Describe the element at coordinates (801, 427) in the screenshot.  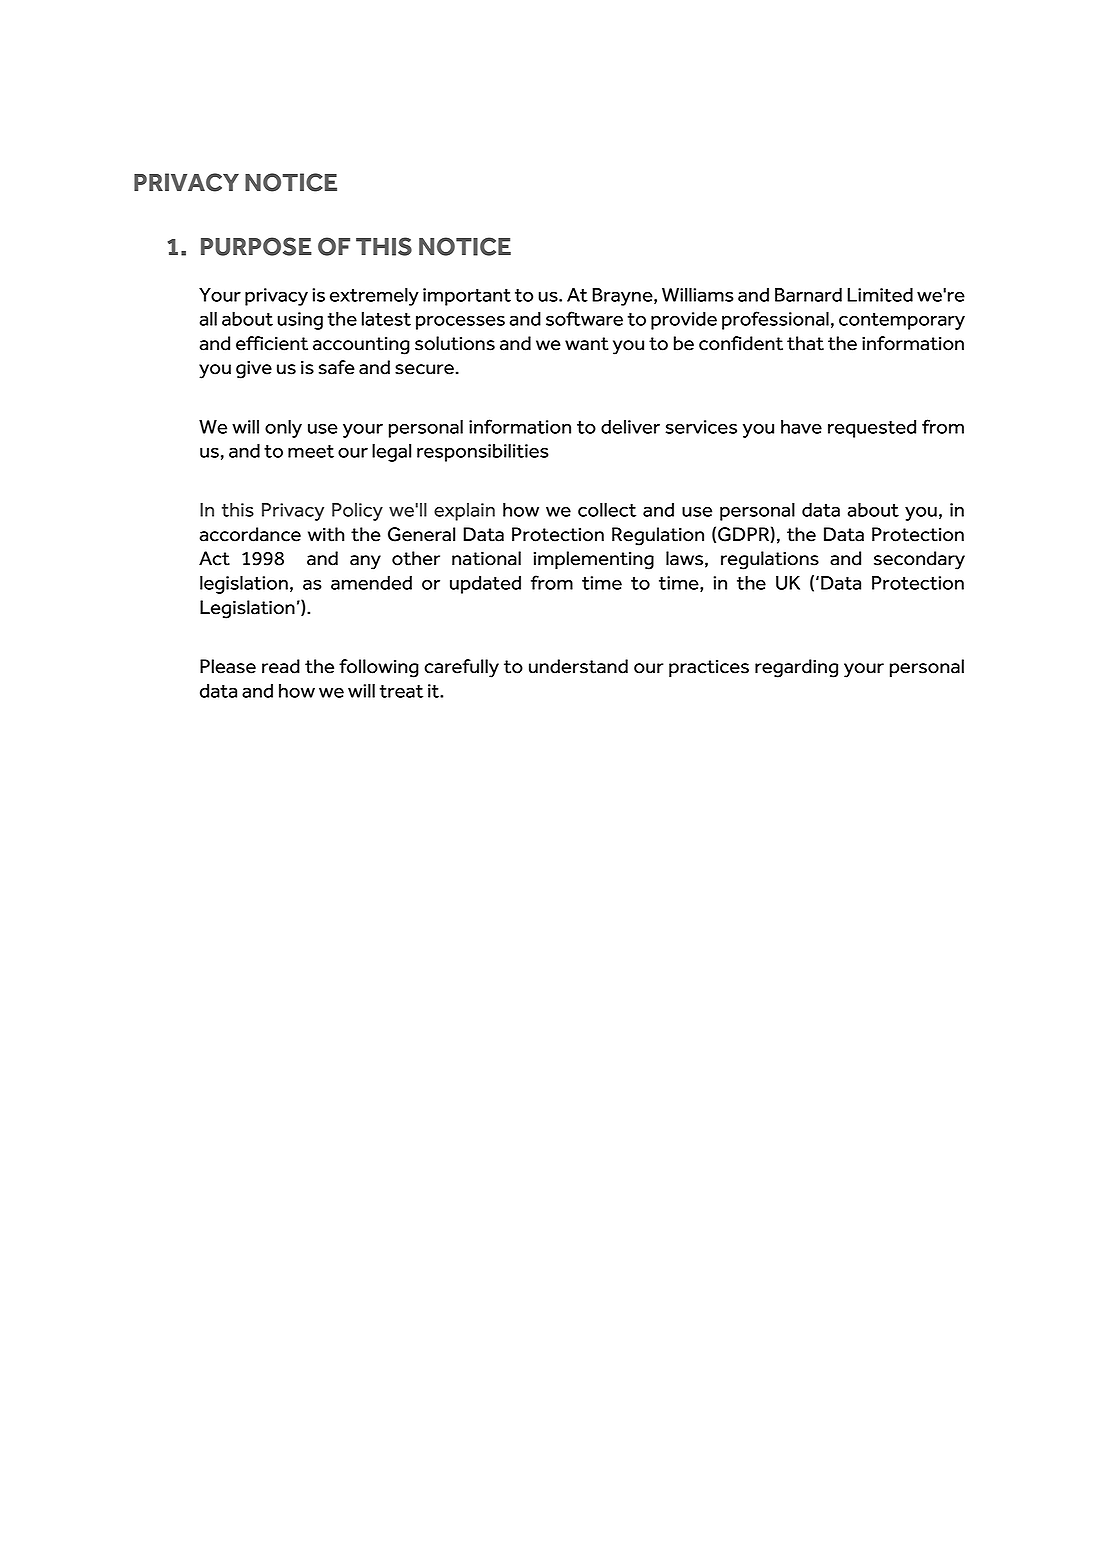
I see `have` at that location.
